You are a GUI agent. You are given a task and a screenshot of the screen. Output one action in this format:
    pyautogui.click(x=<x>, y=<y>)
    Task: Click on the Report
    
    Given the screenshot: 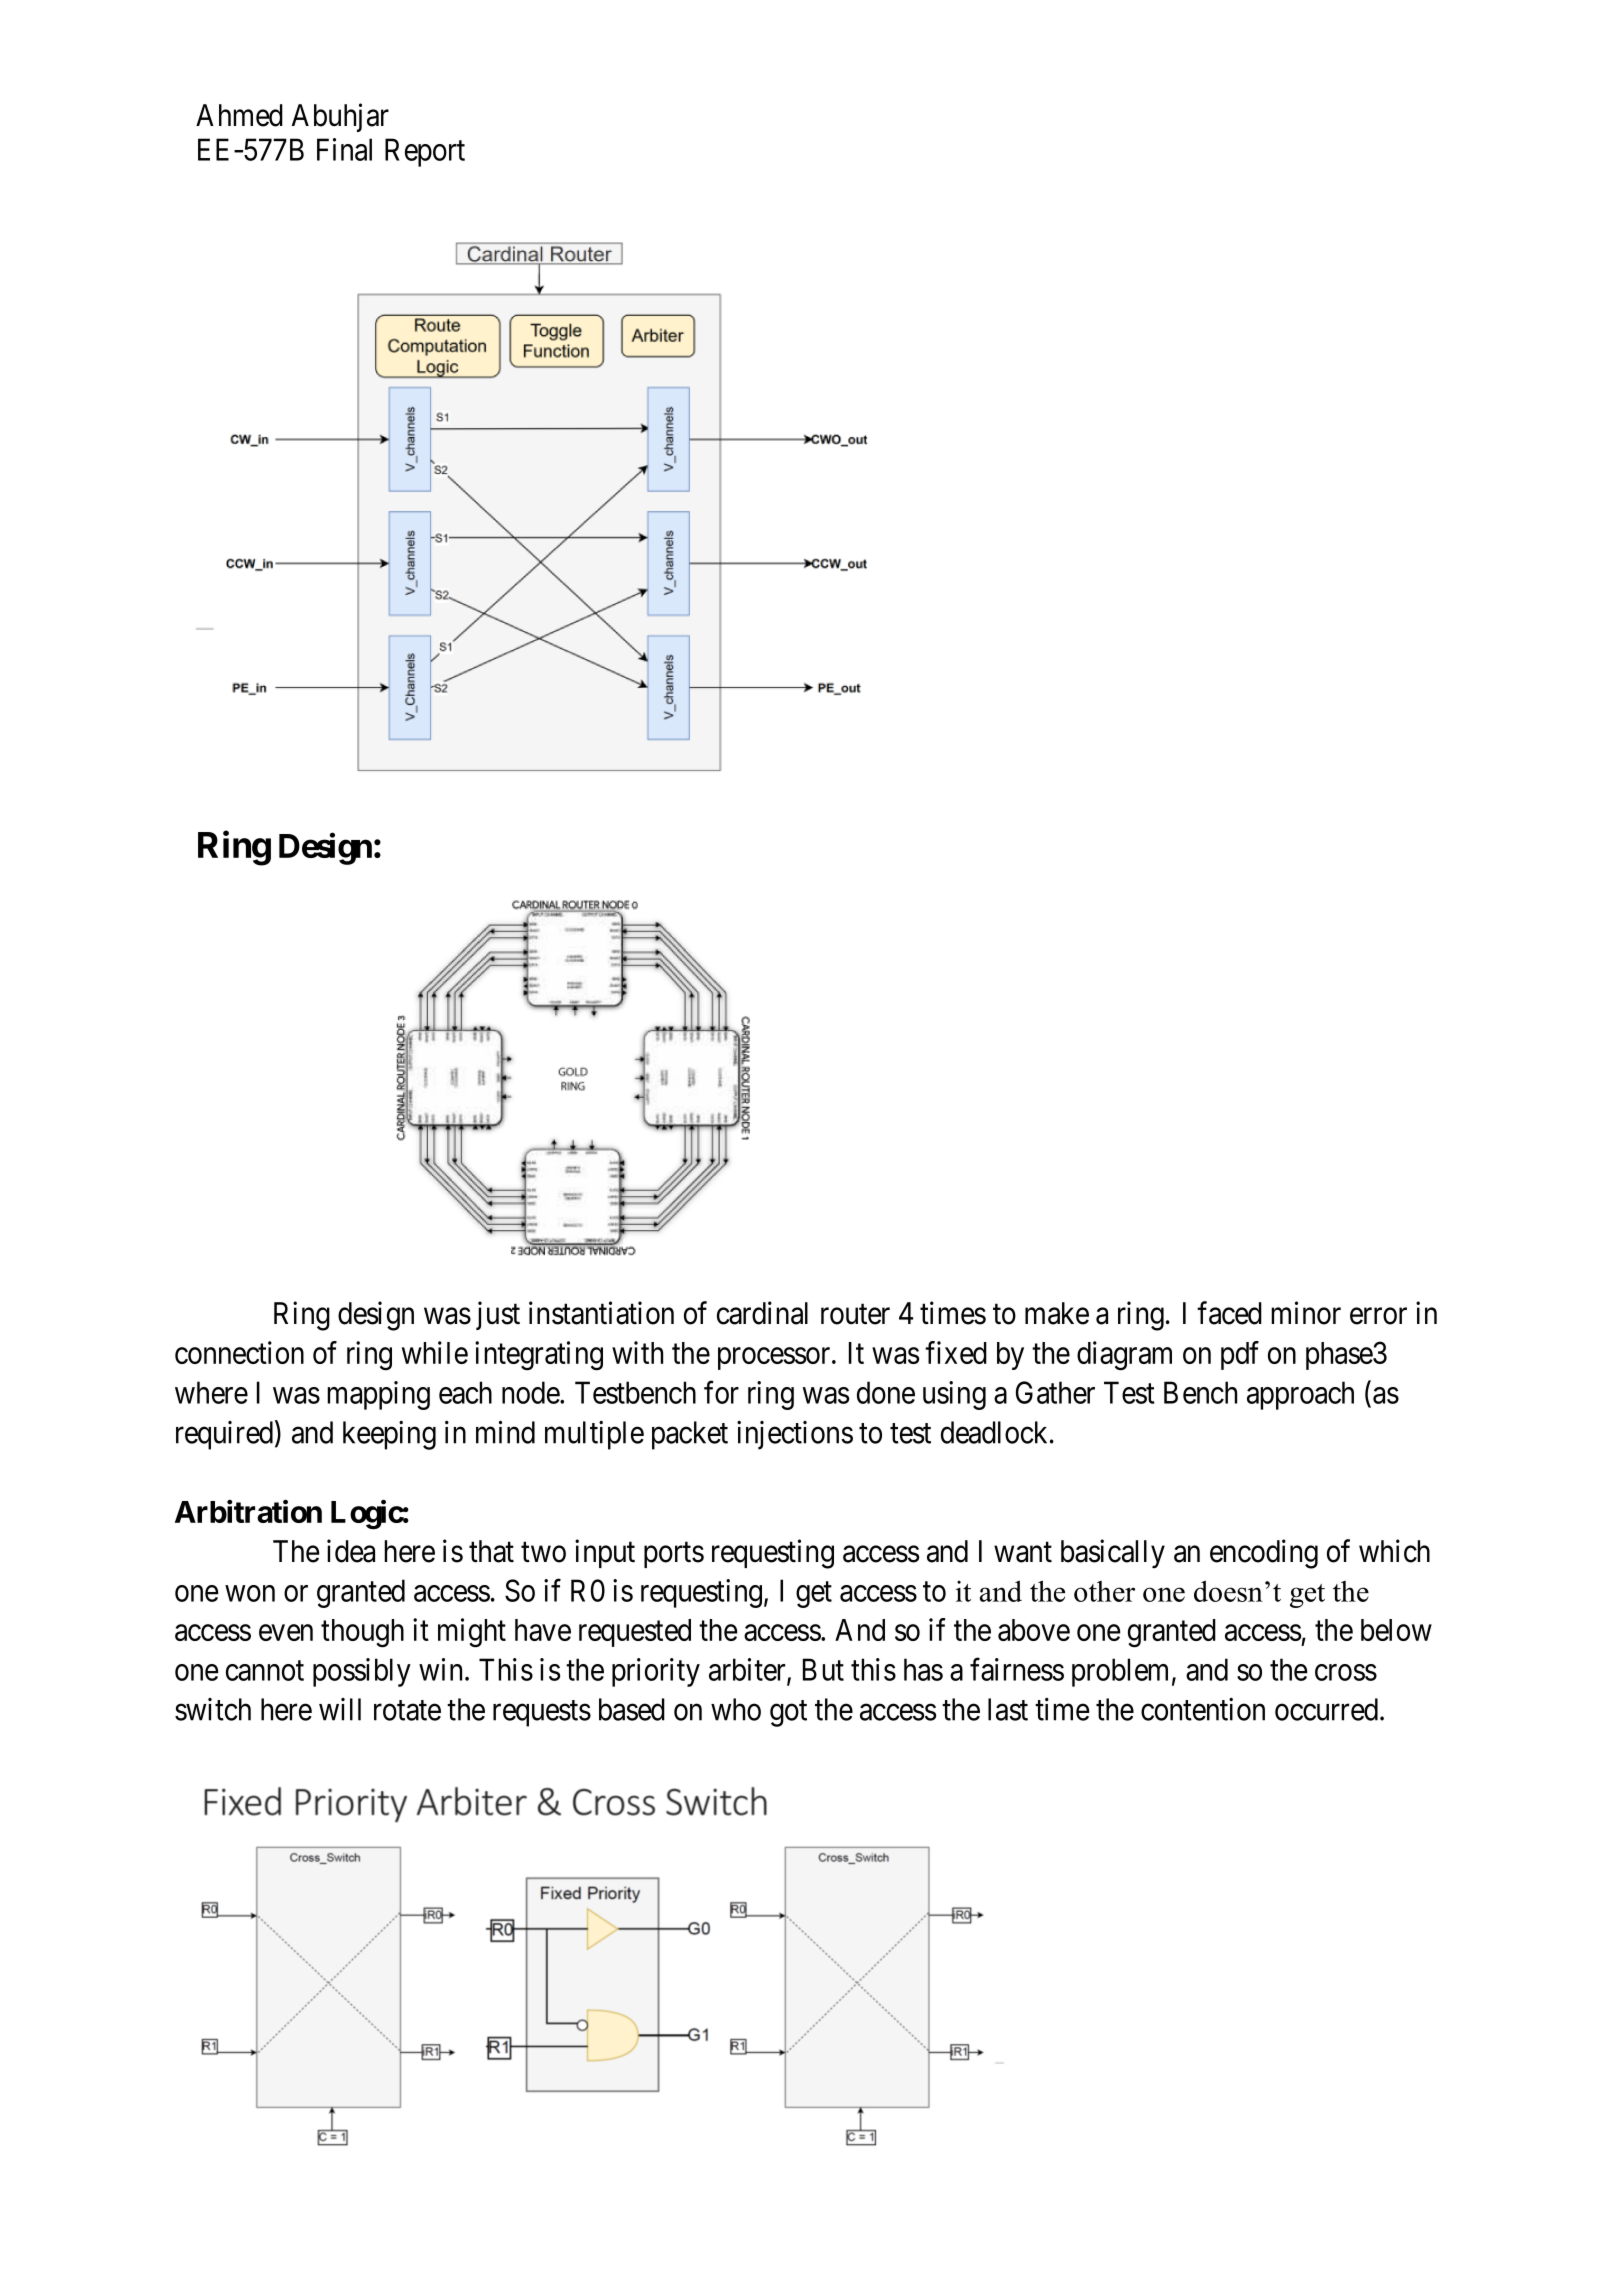 What is the action you would take?
    pyautogui.click(x=425, y=152)
